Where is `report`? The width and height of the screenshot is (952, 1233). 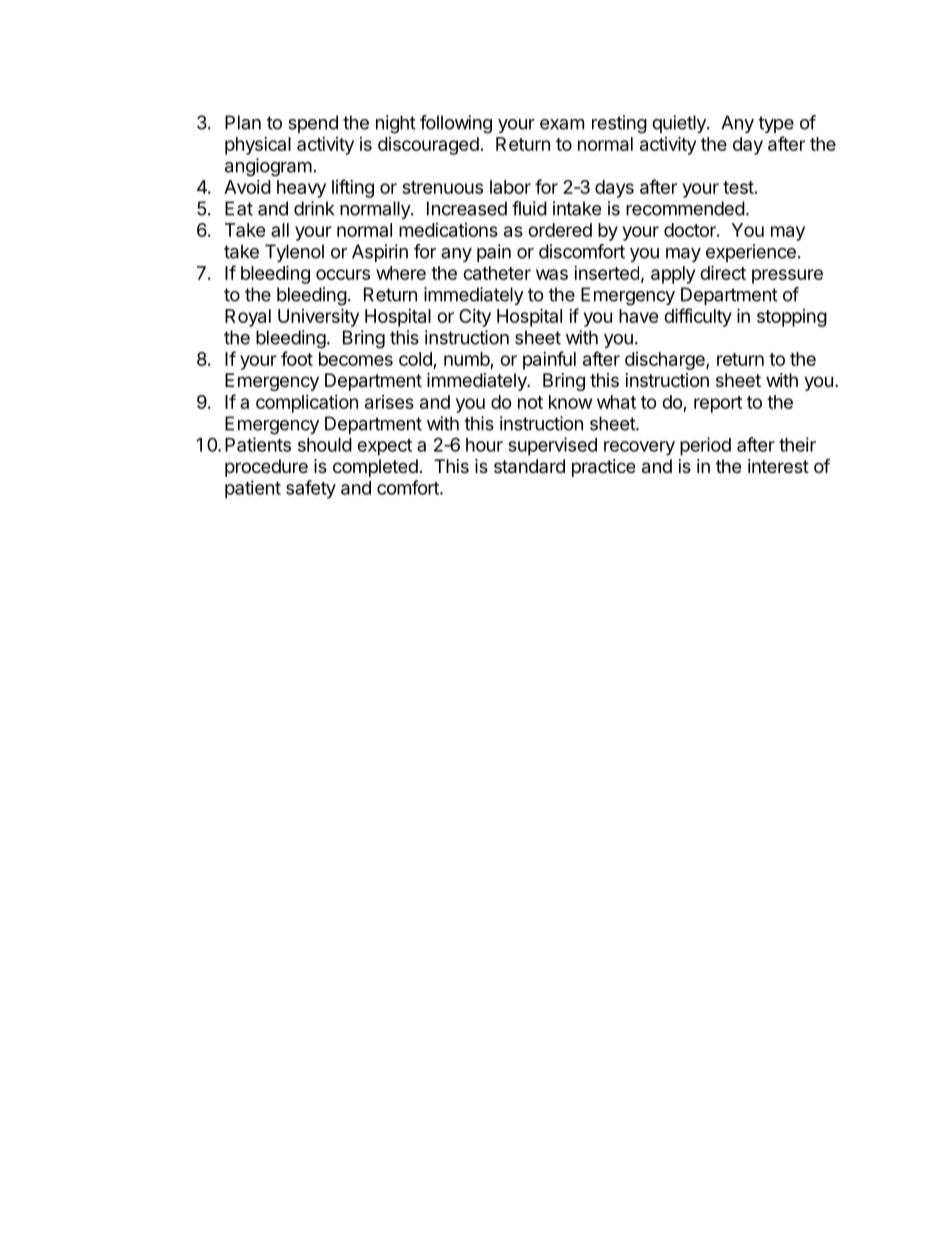
report is located at coordinates (718, 404).
